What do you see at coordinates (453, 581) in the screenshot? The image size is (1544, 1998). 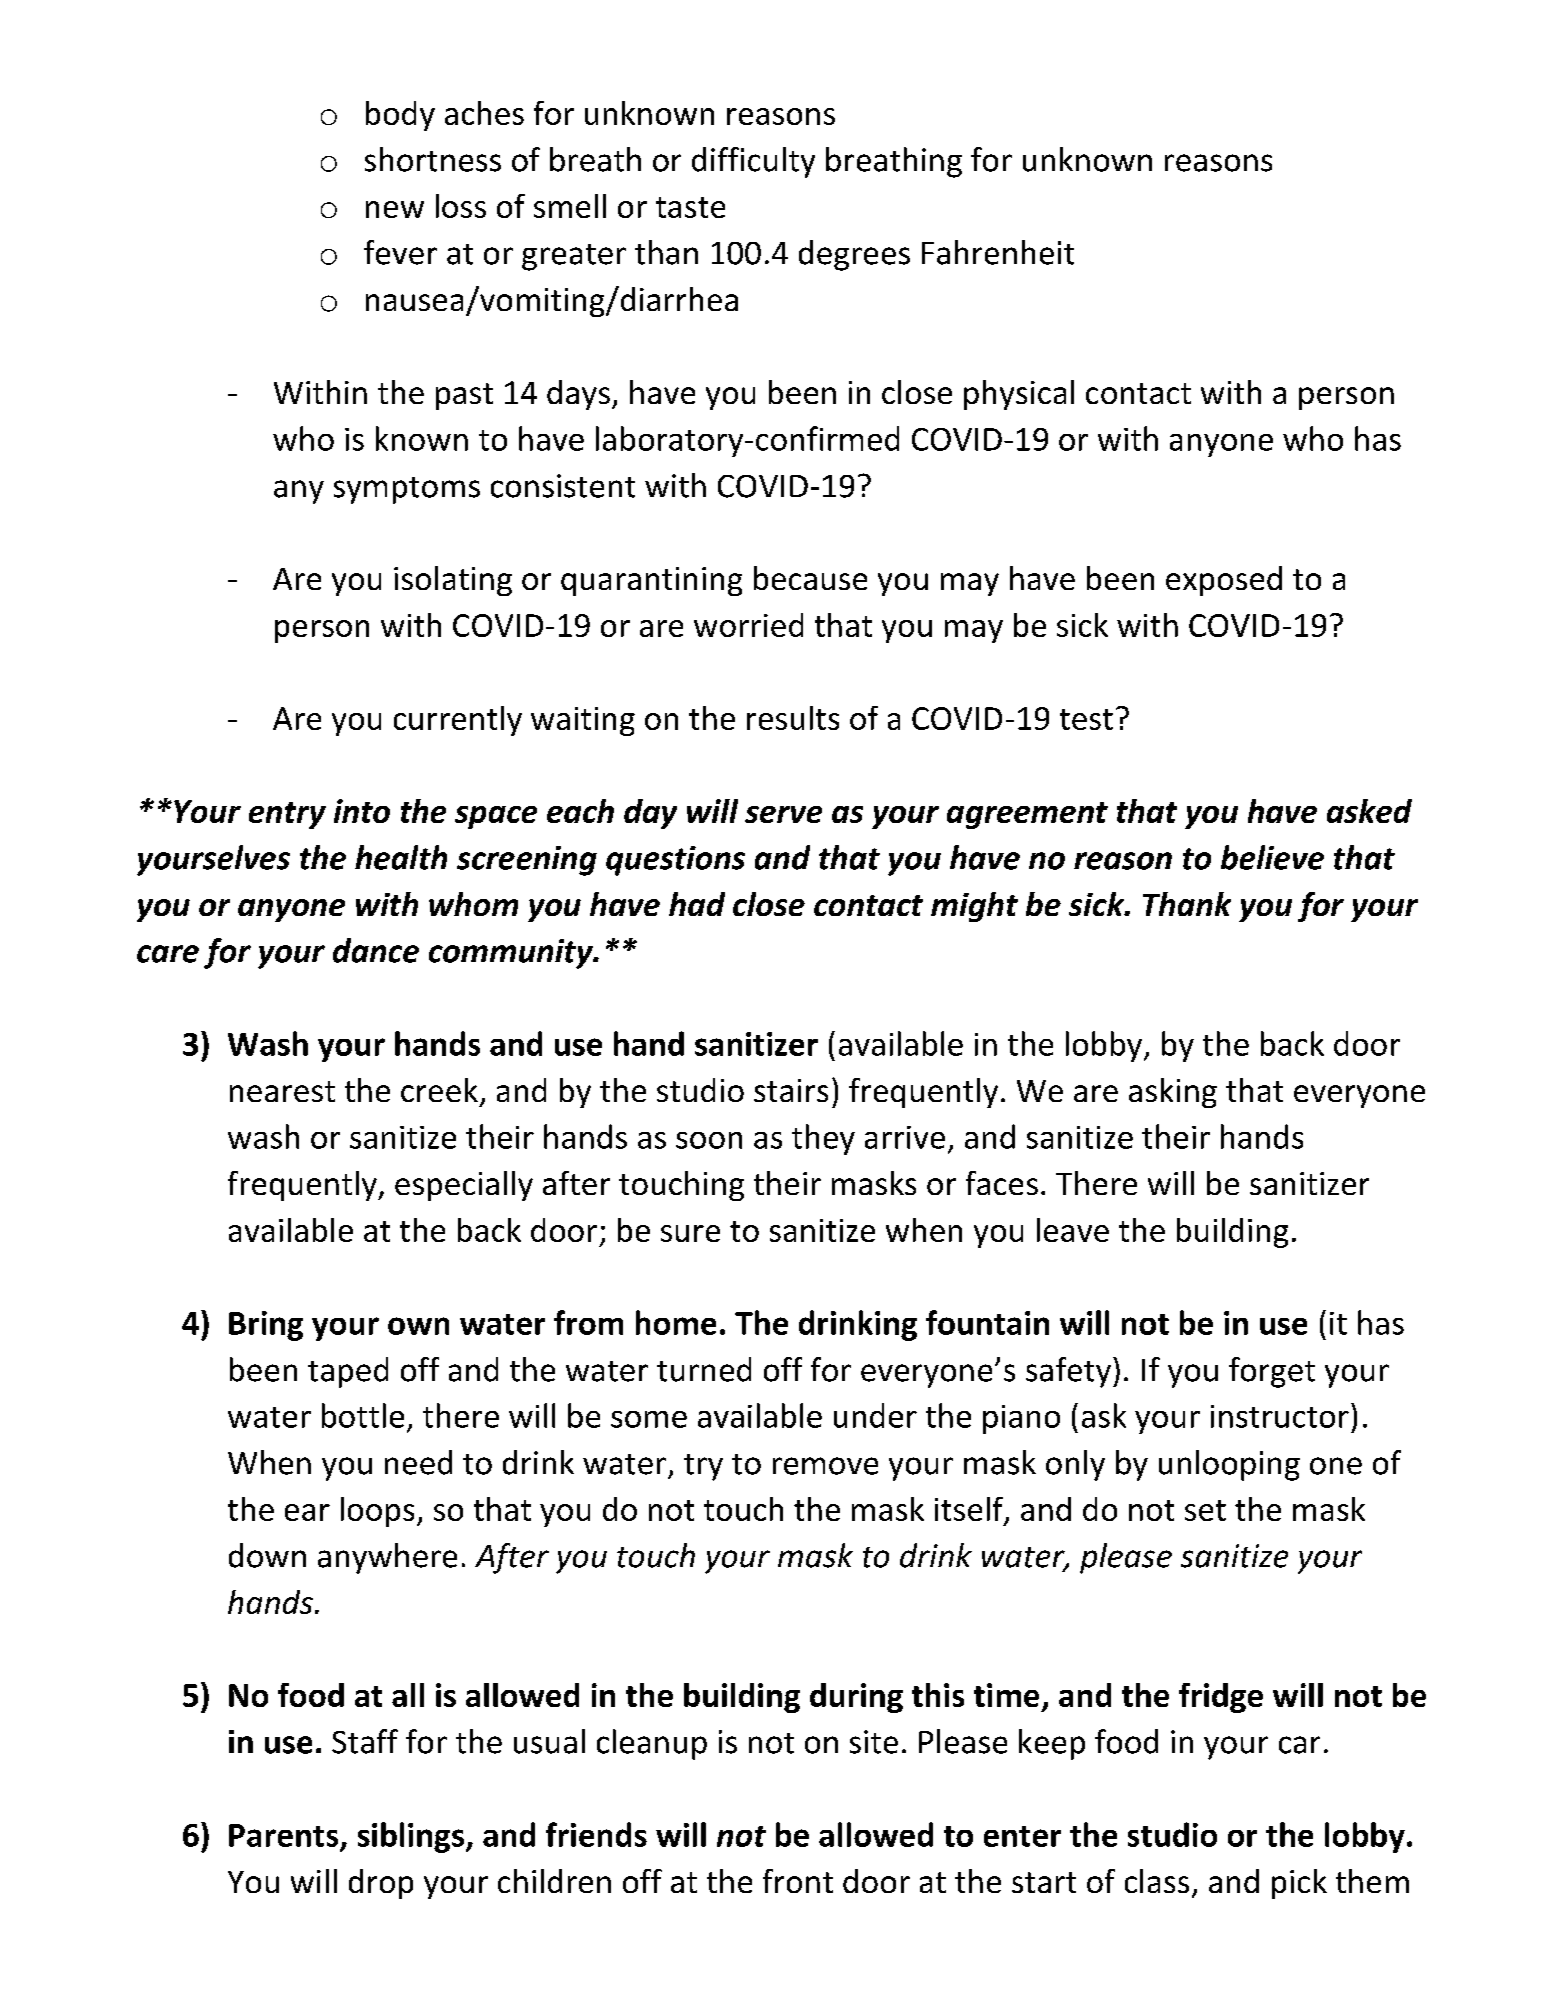 I see `isolating` at bounding box center [453, 581].
